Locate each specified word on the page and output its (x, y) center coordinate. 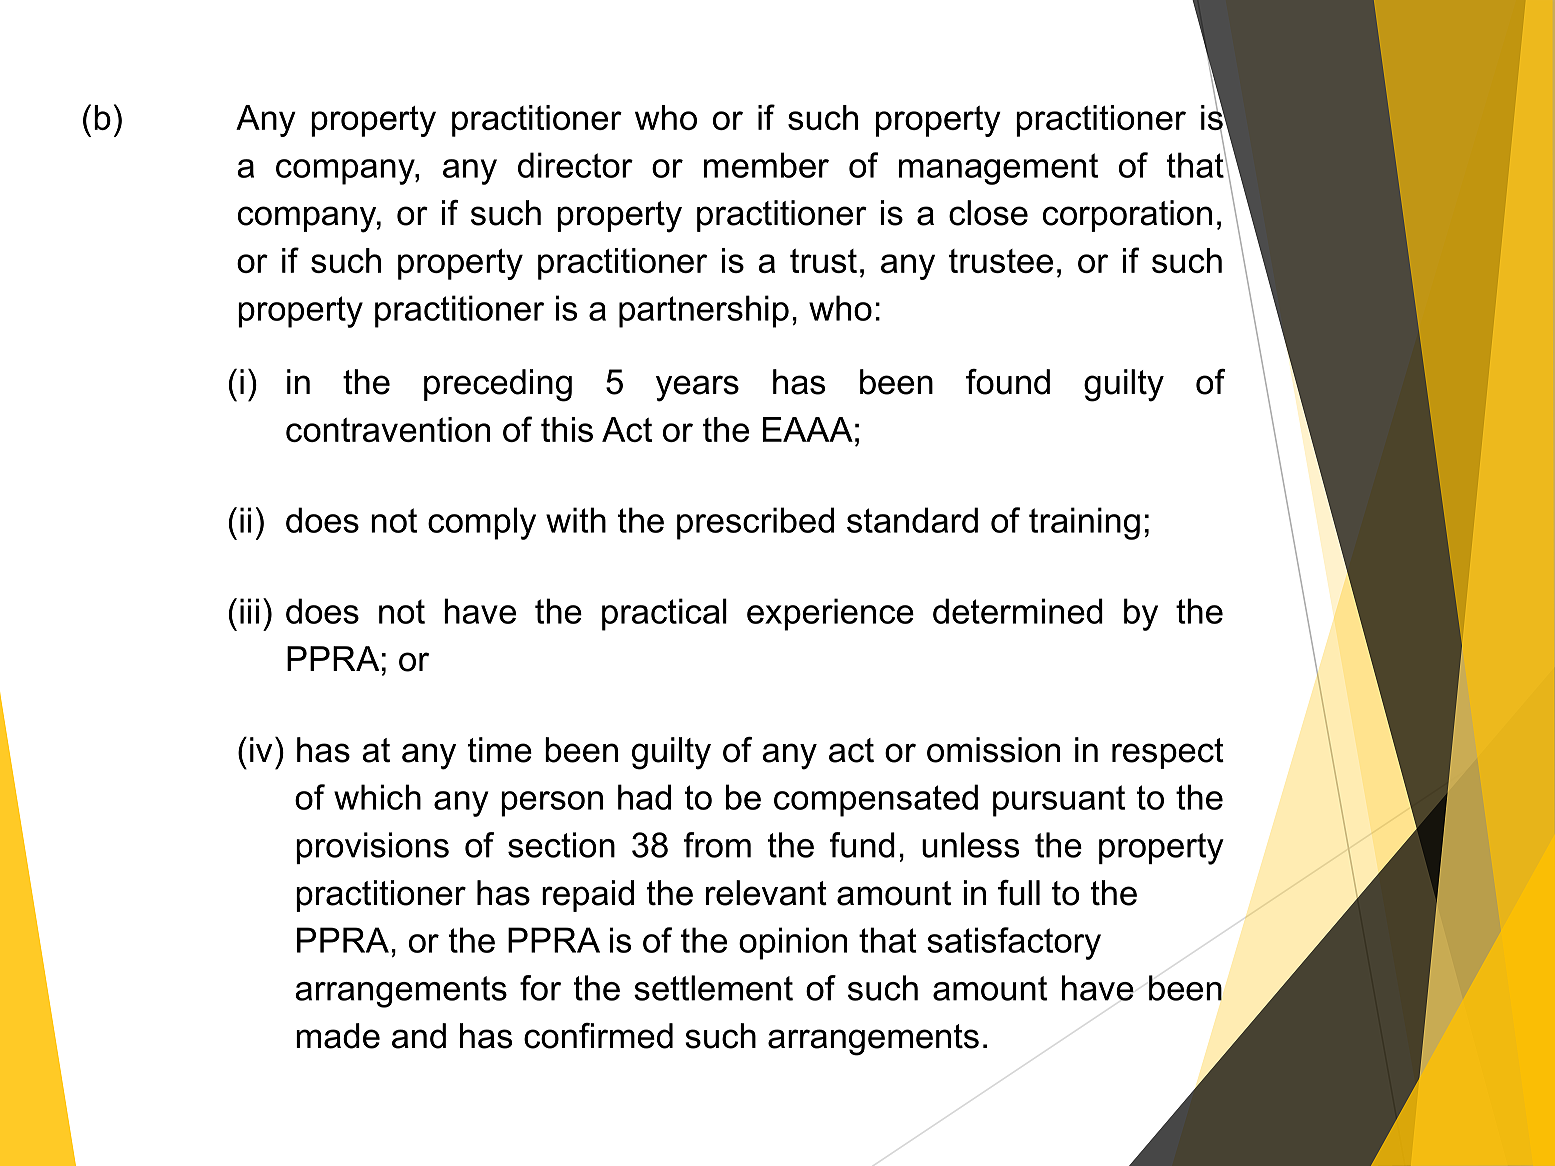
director (575, 165)
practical (664, 614)
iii (249, 611)
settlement (713, 988)
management (998, 169)
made (338, 1036)
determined (1018, 611)
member (766, 165)
